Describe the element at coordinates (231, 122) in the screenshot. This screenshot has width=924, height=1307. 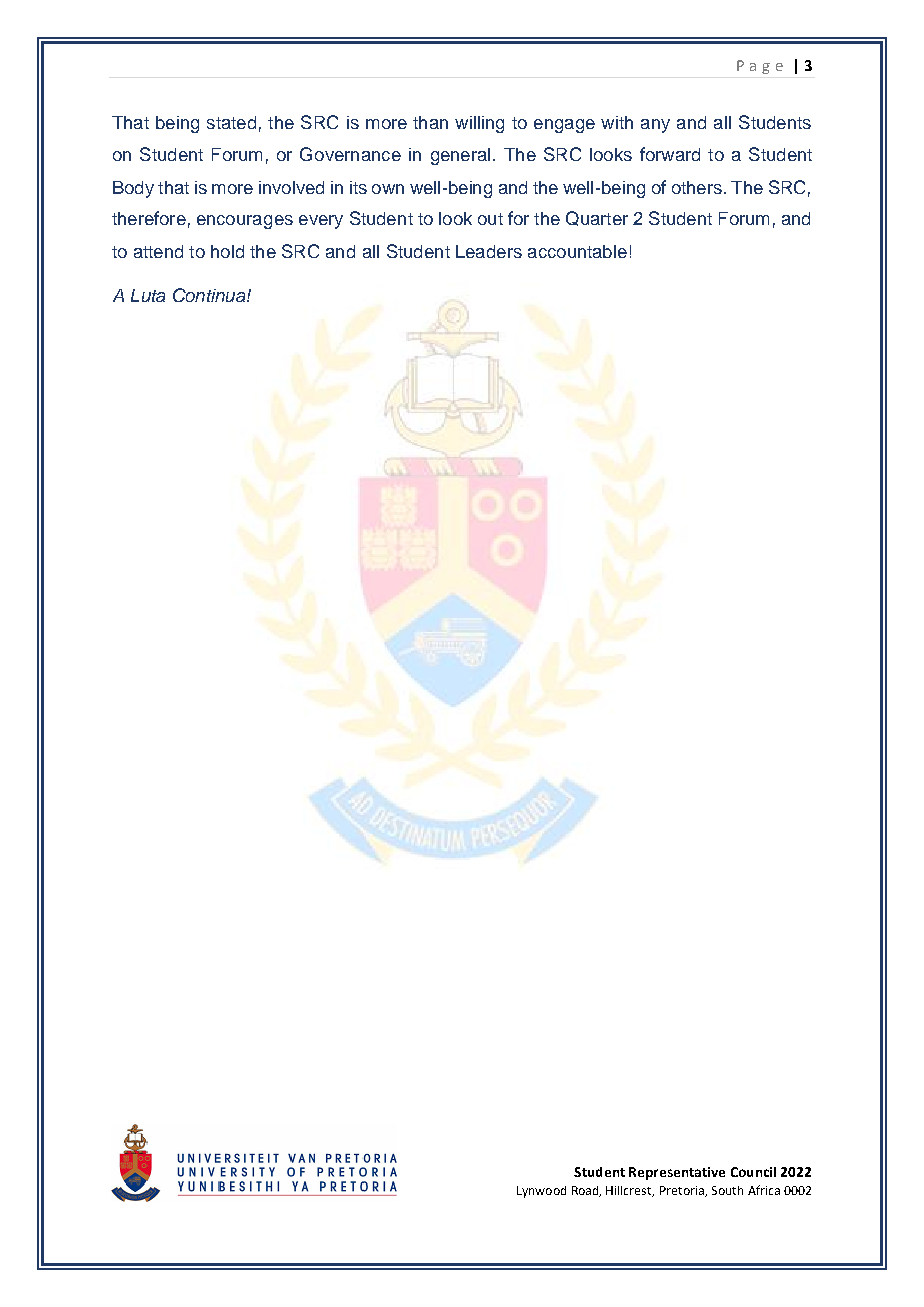
I see `stated` at that location.
